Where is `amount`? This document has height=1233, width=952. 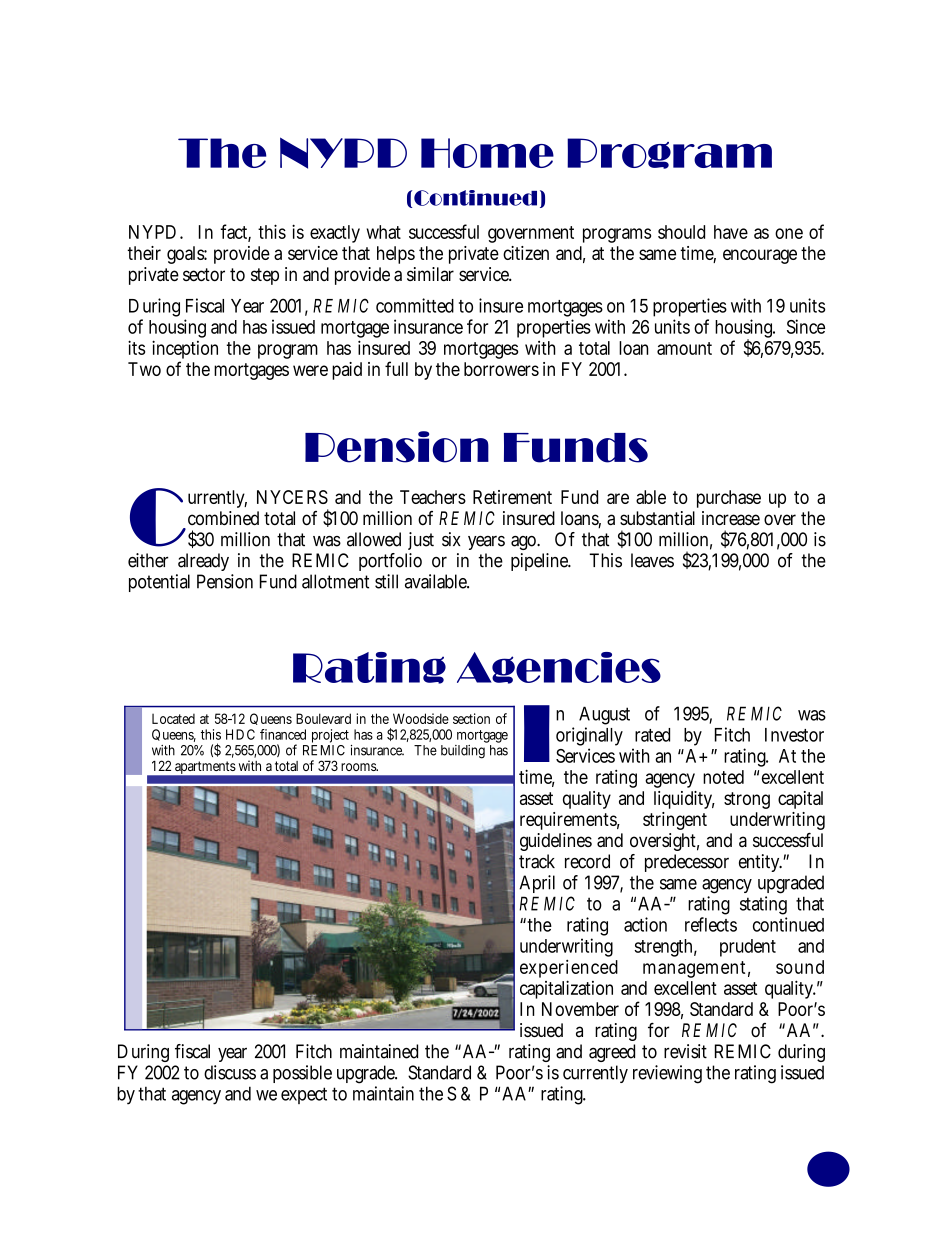 amount is located at coordinates (684, 348).
